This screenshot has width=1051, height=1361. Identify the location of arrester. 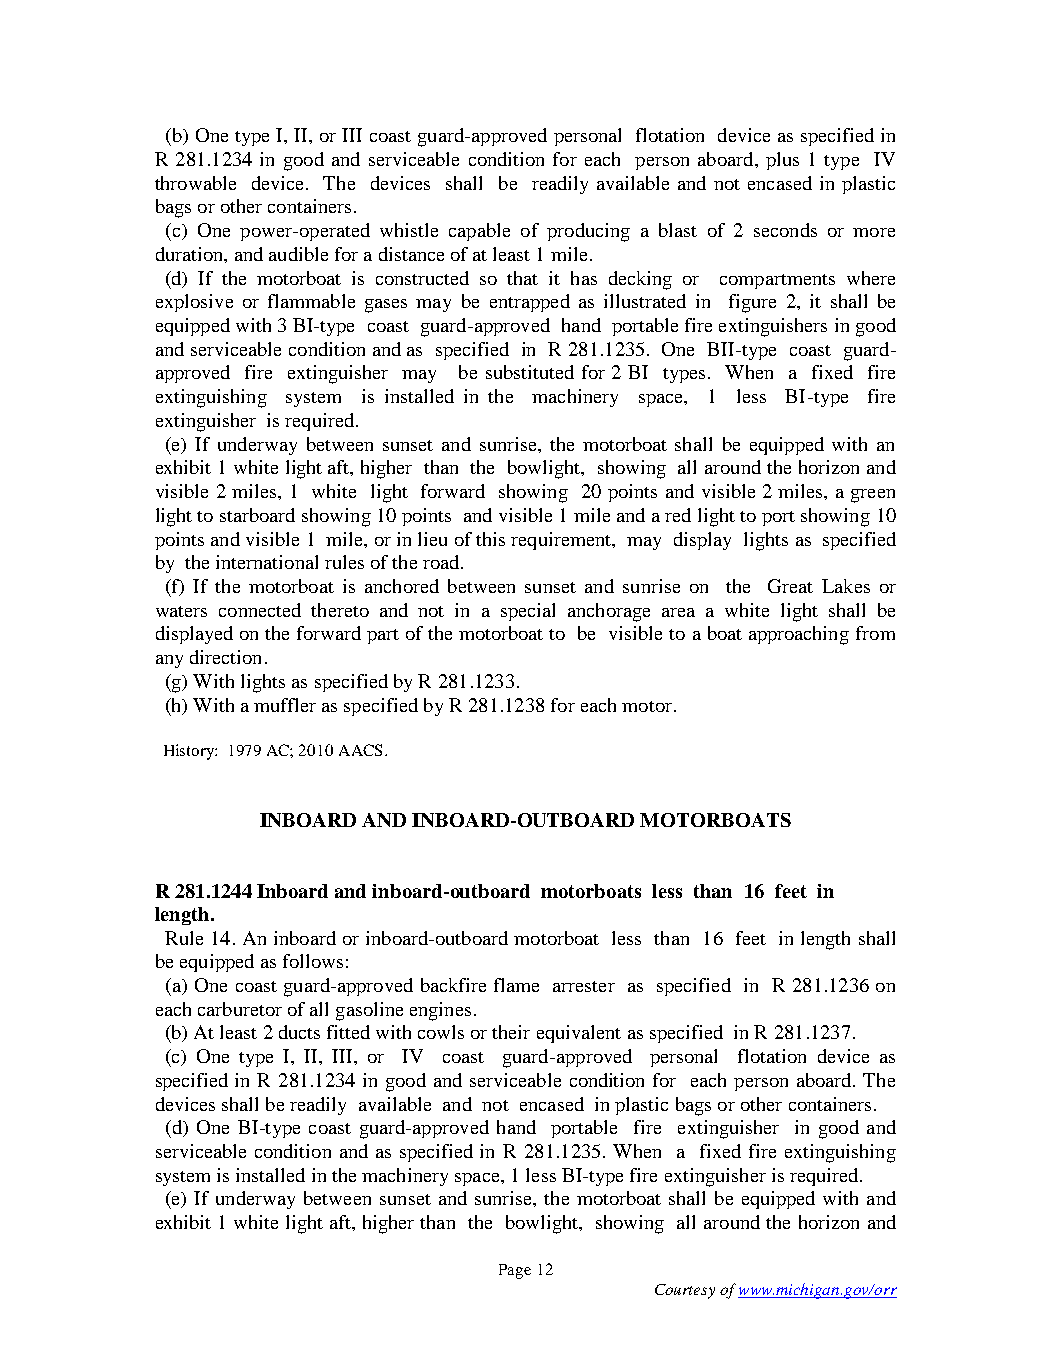
(584, 986).
